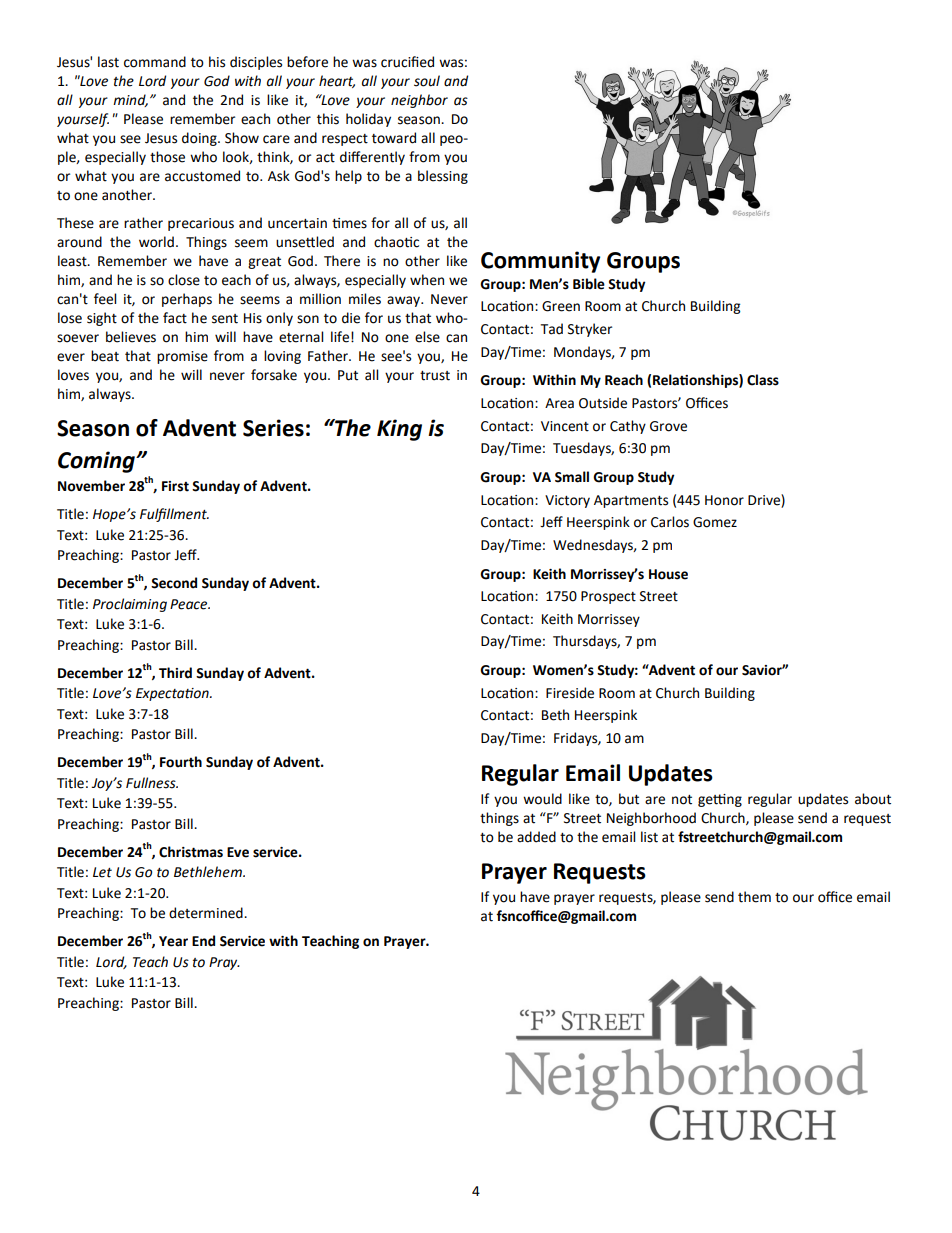 The height and width of the screenshot is (1233, 952). I want to click on added, so click(536, 837).
